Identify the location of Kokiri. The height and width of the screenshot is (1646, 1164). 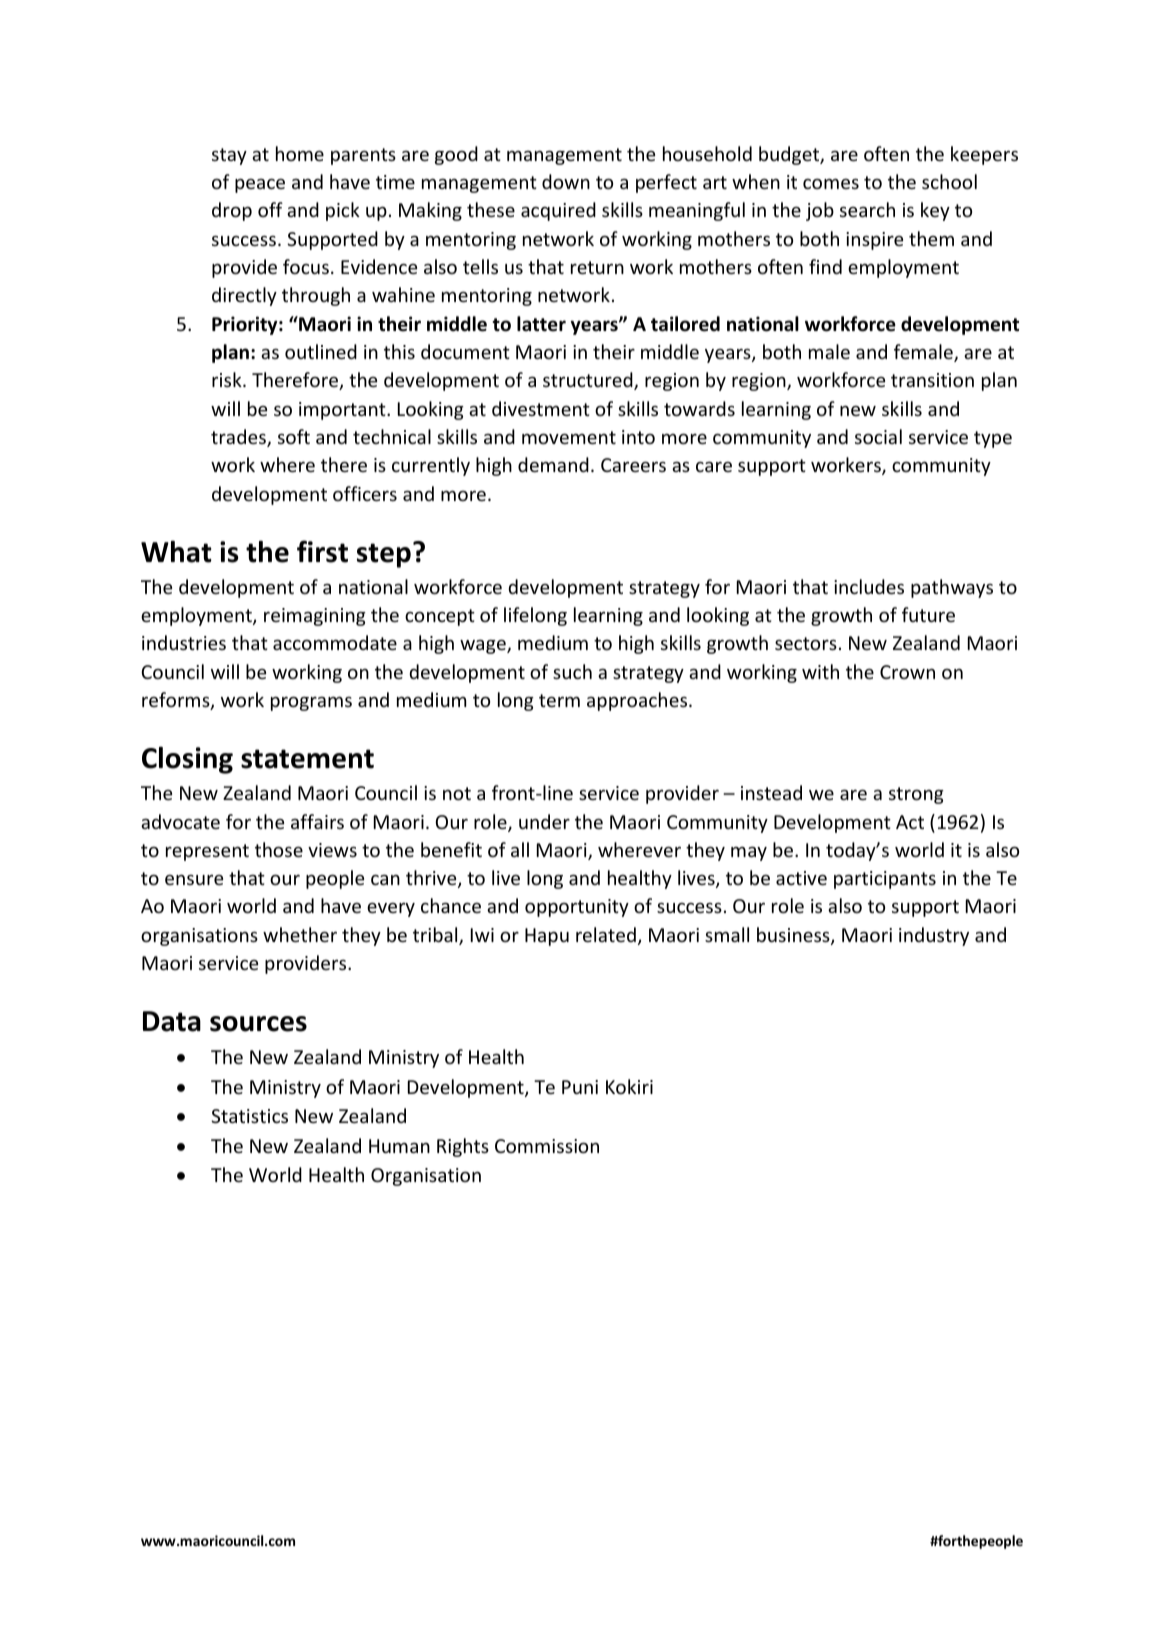
(629, 1086).
